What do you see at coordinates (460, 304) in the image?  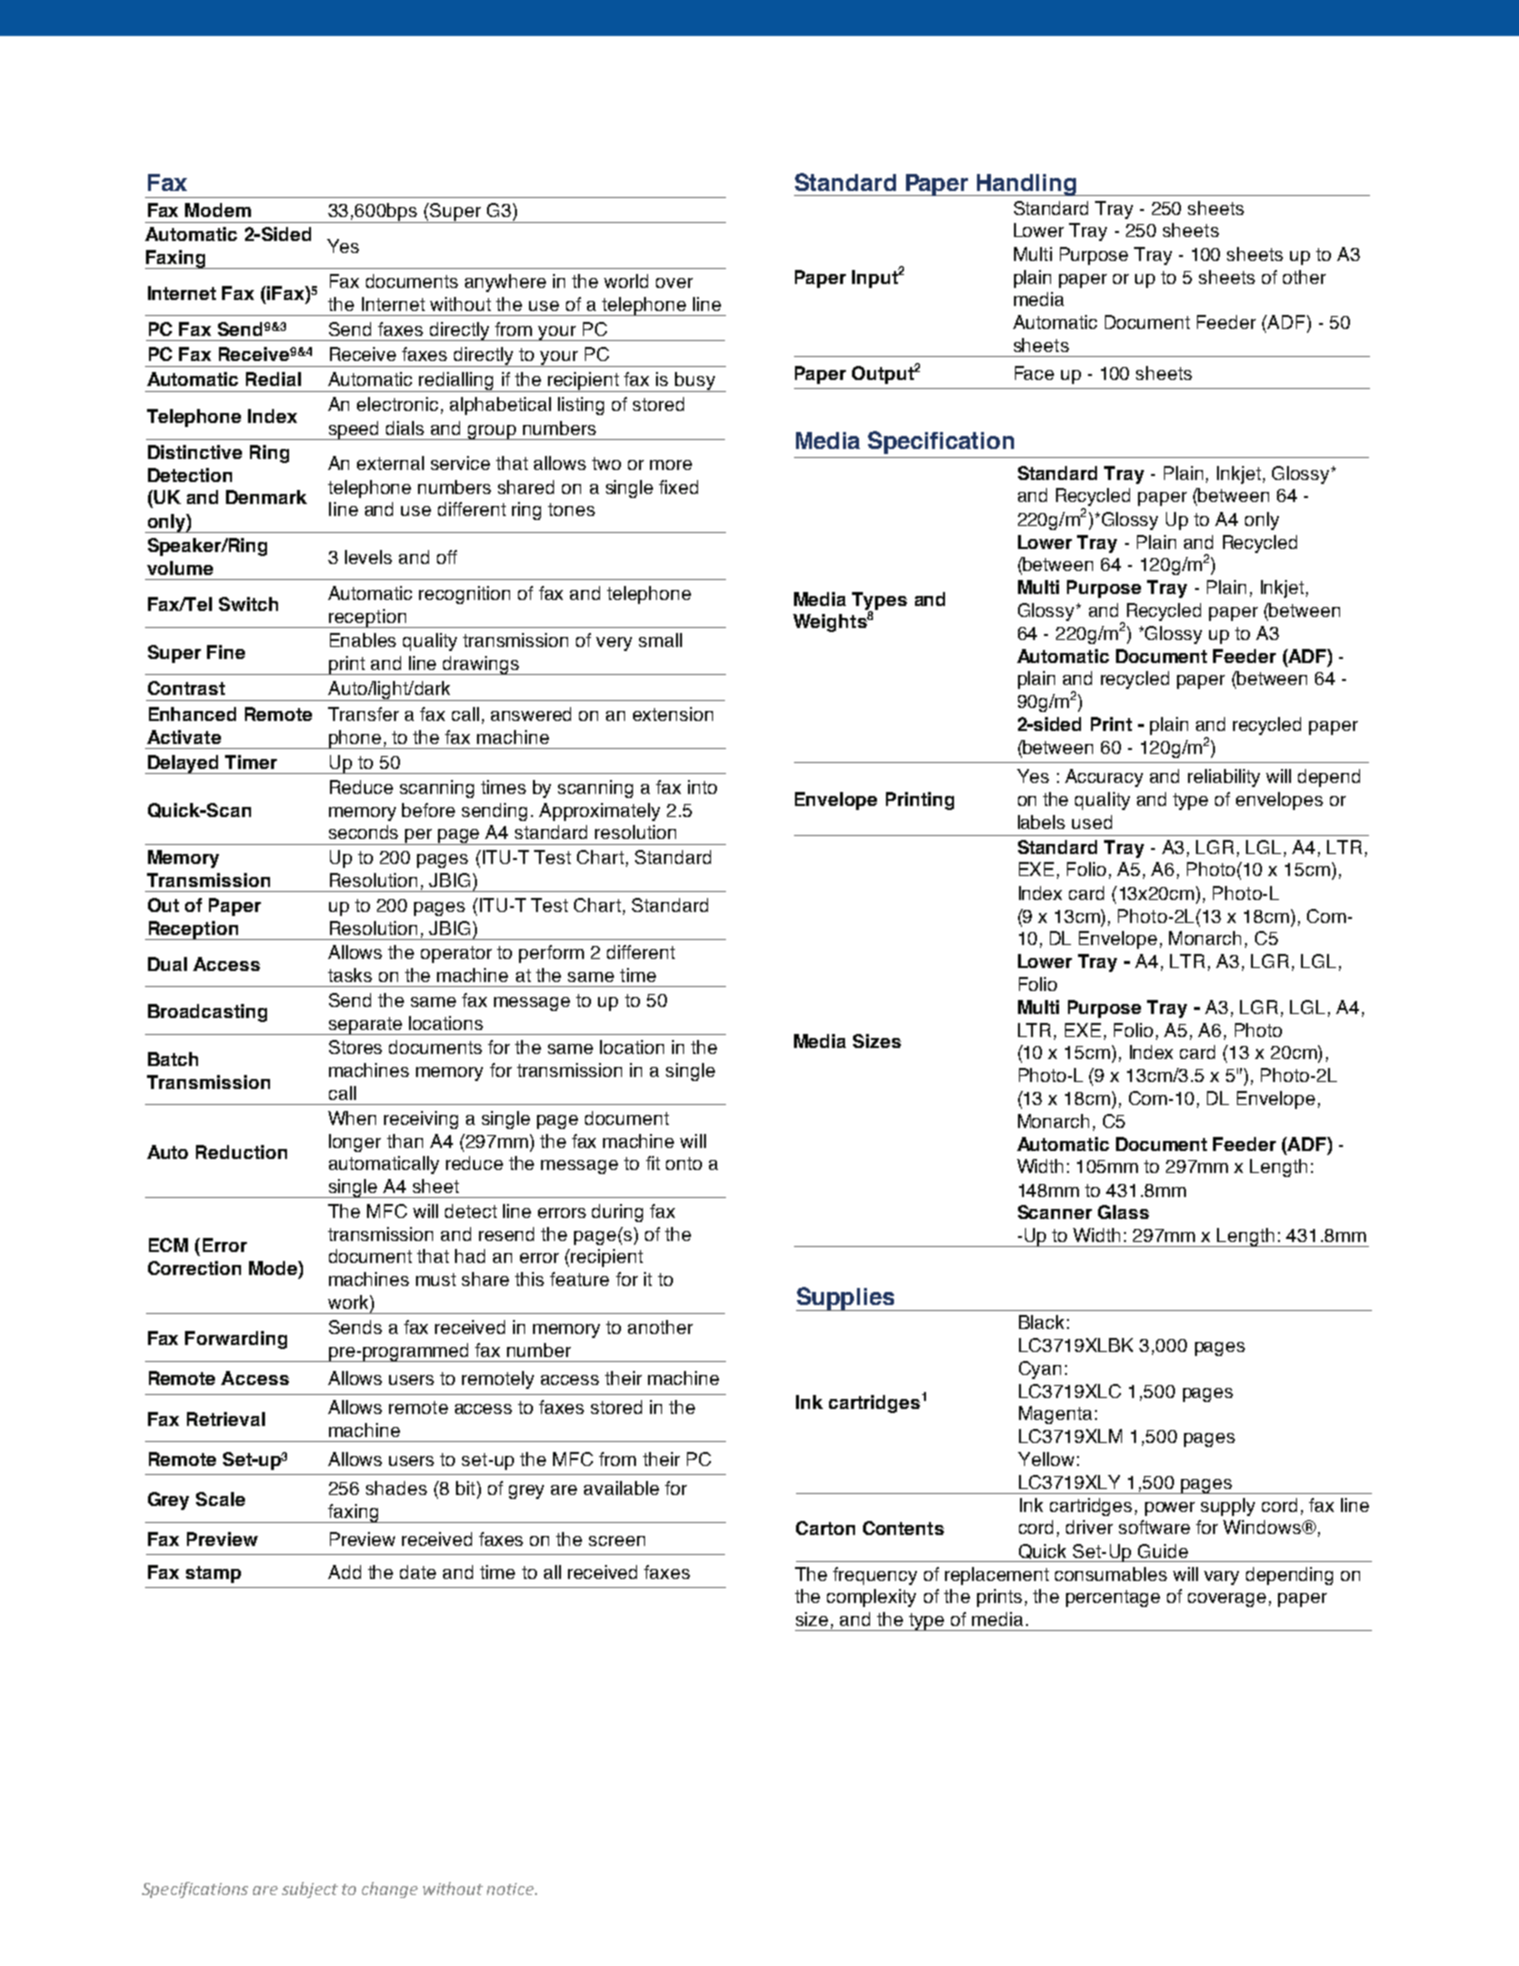 I see `without` at bounding box center [460, 304].
